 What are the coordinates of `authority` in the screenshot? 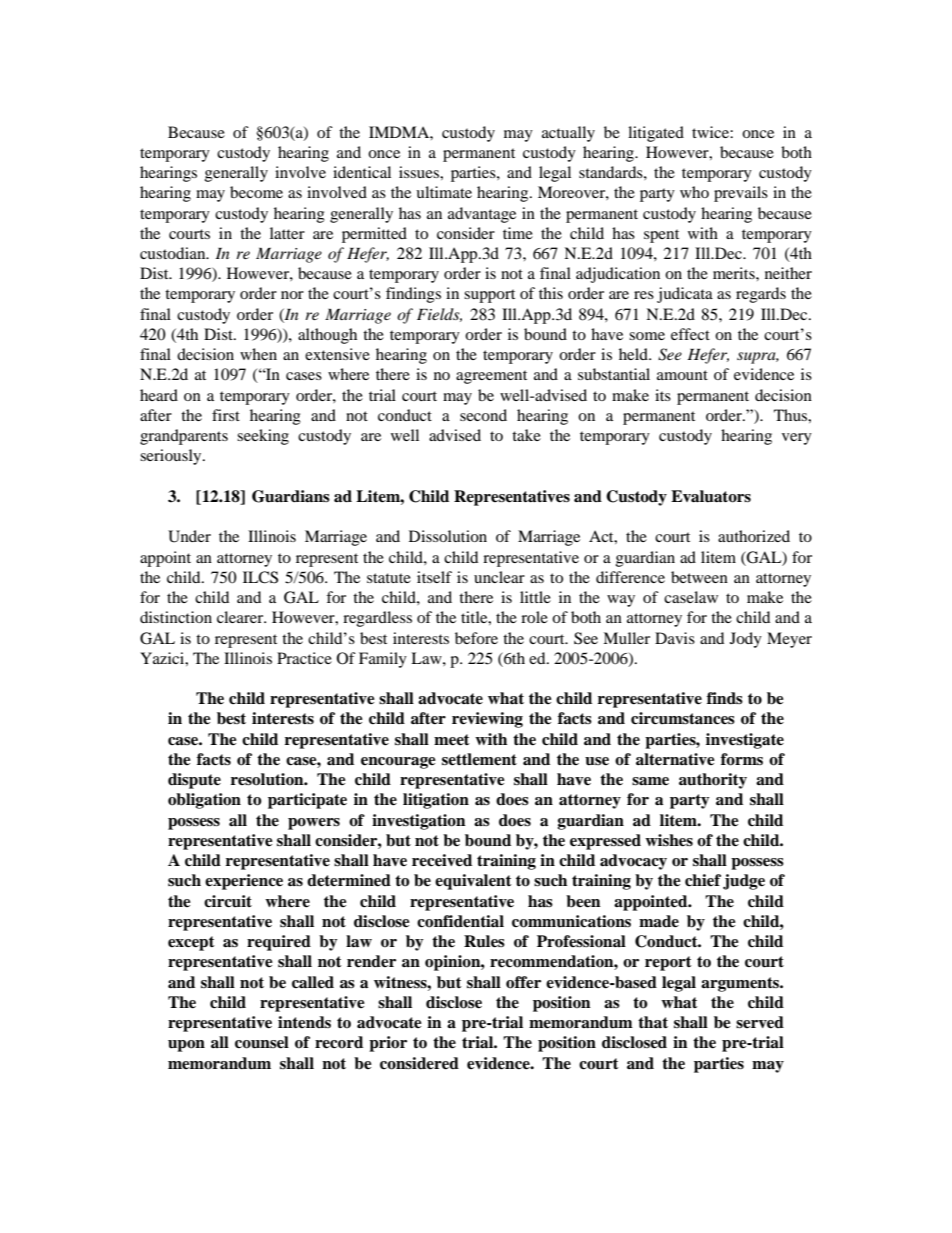 It's located at (713, 781).
